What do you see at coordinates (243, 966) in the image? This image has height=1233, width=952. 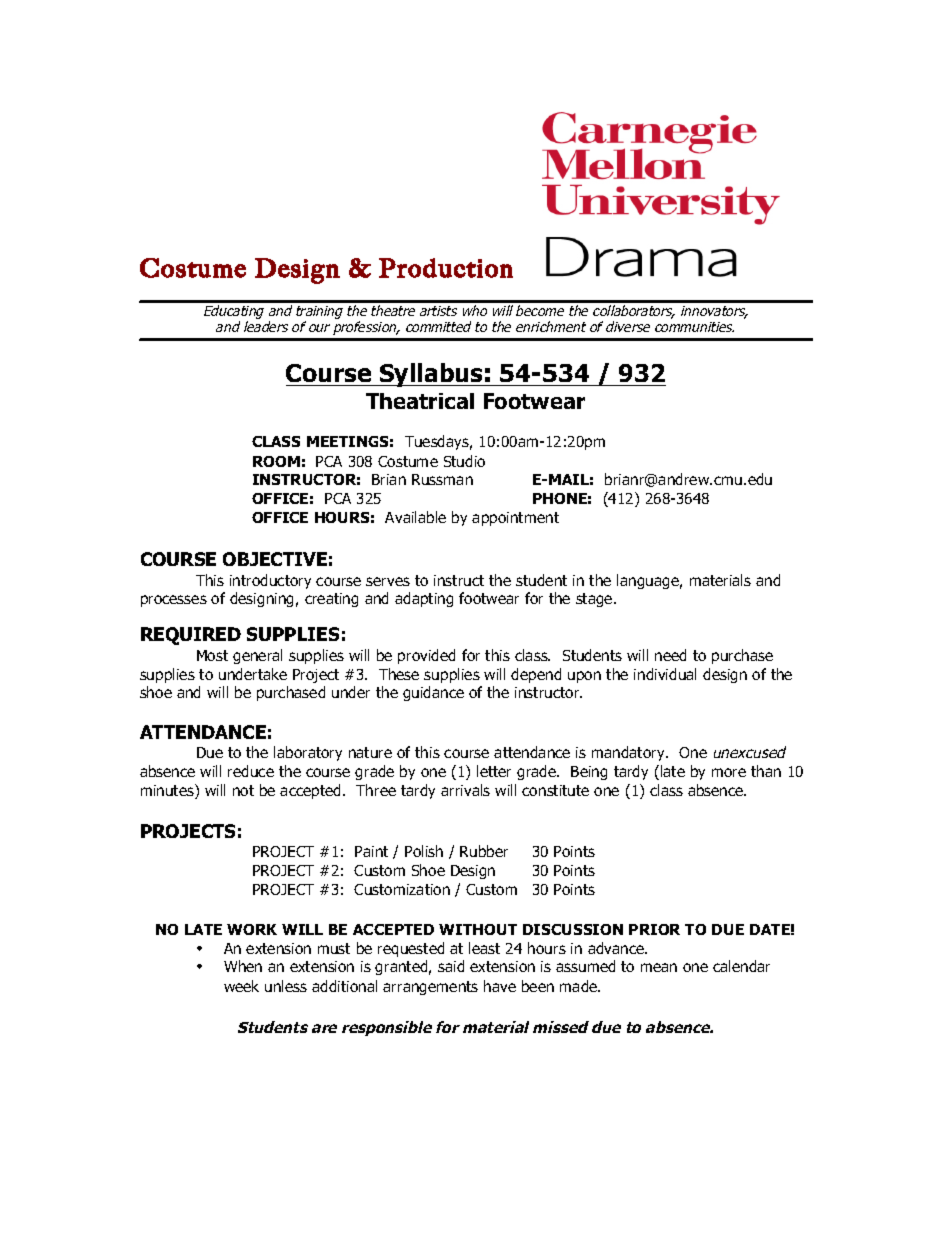 I see `When` at bounding box center [243, 966].
